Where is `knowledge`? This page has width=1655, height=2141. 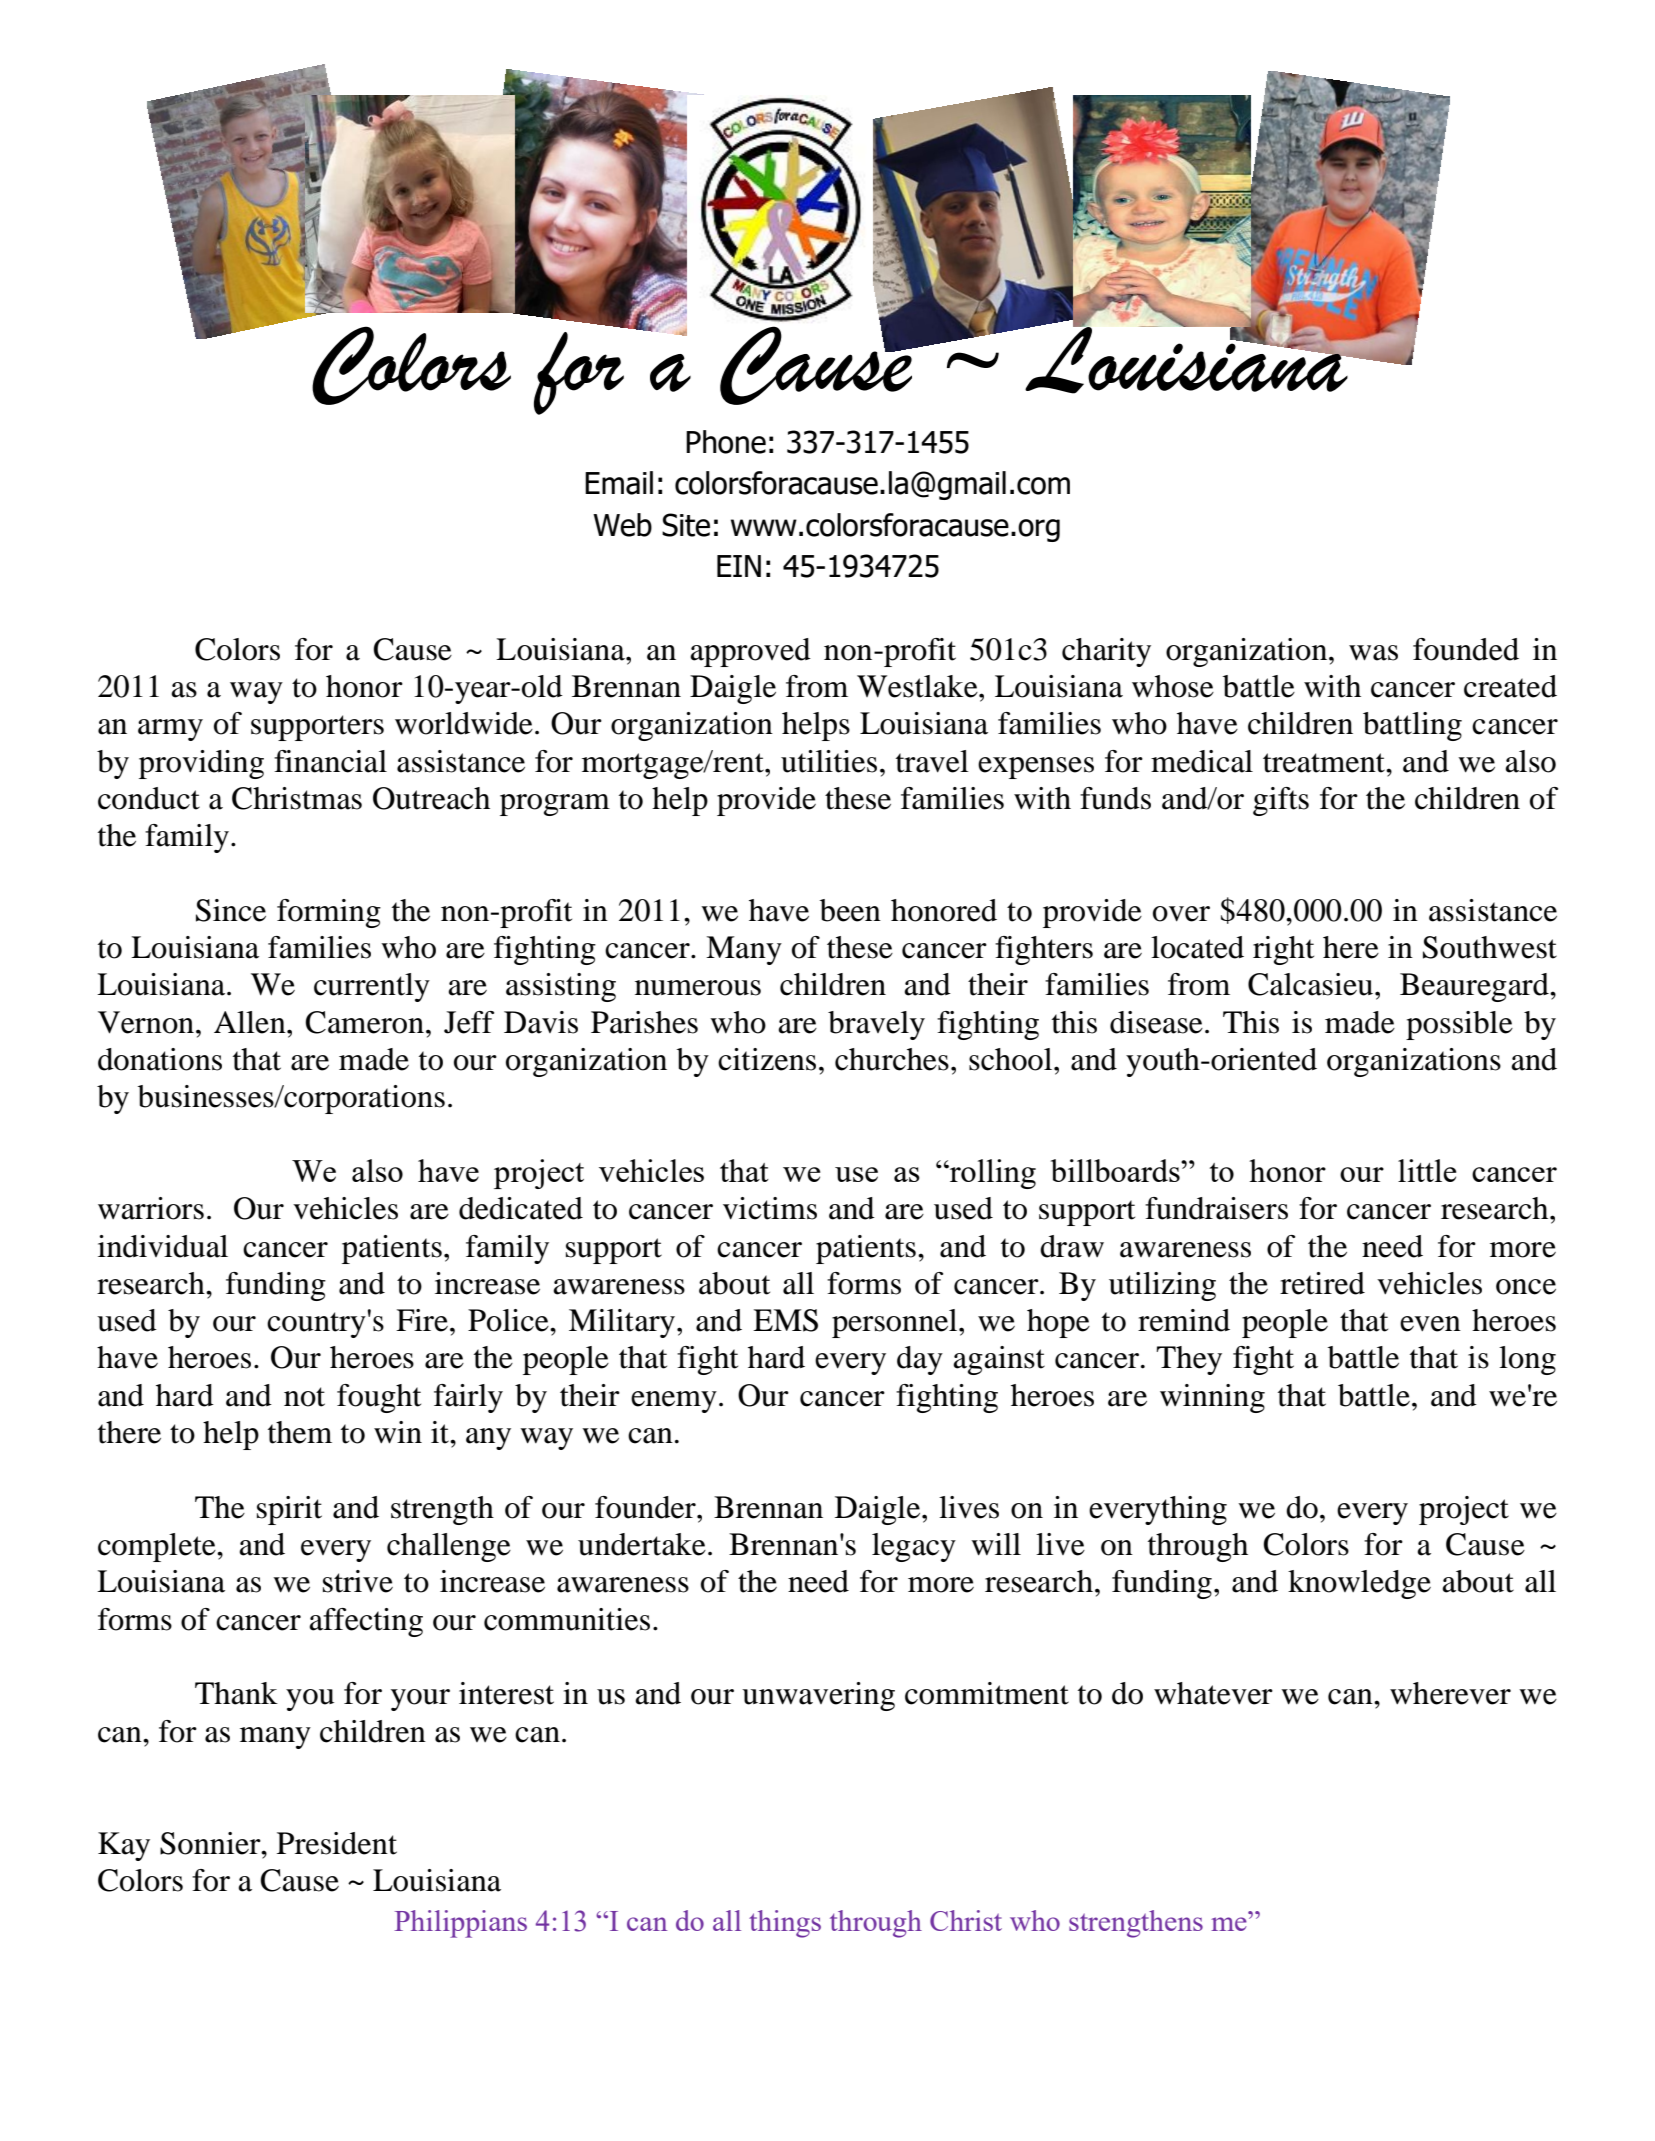
knowledge is located at coordinates (1359, 1584).
